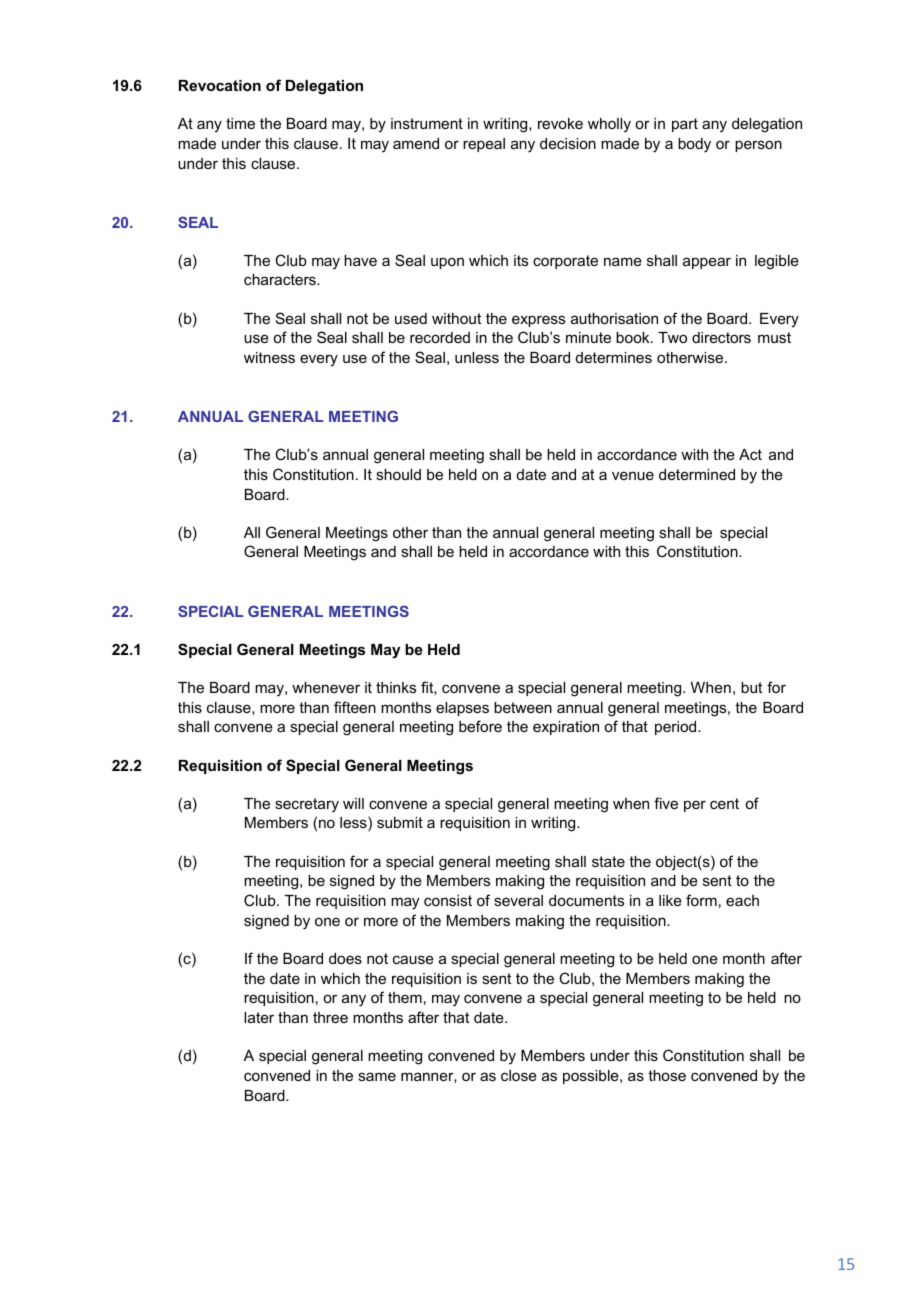 This screenshot has height=1308, width=924. What do you see at coordinates (355, 707) in the screenshot?
I see `fifteen` at bounding box center [355, 707].
